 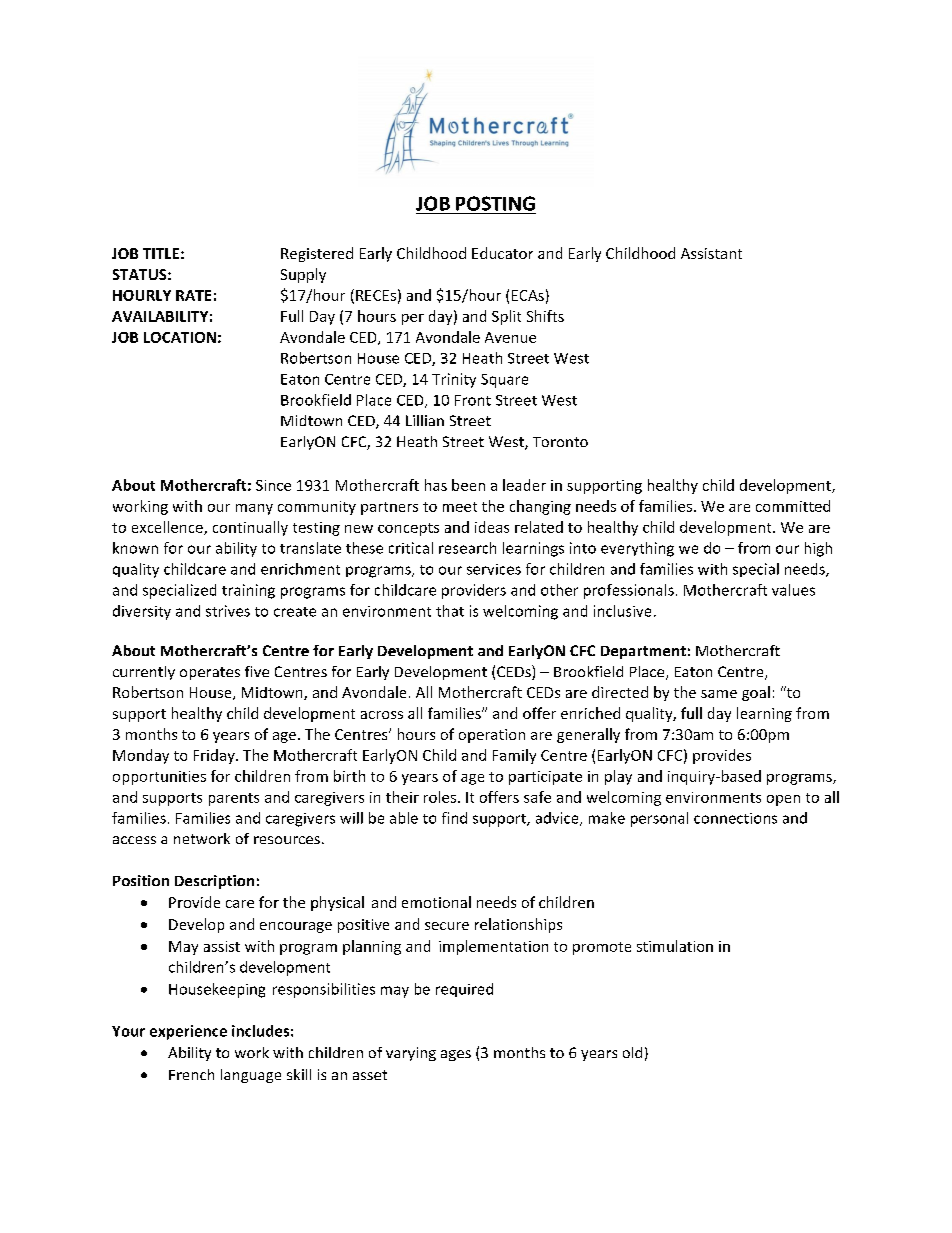 What do you see at coordinates (425, 420) in the image?
I see `Lillian` at bounding box center [425, 420].
